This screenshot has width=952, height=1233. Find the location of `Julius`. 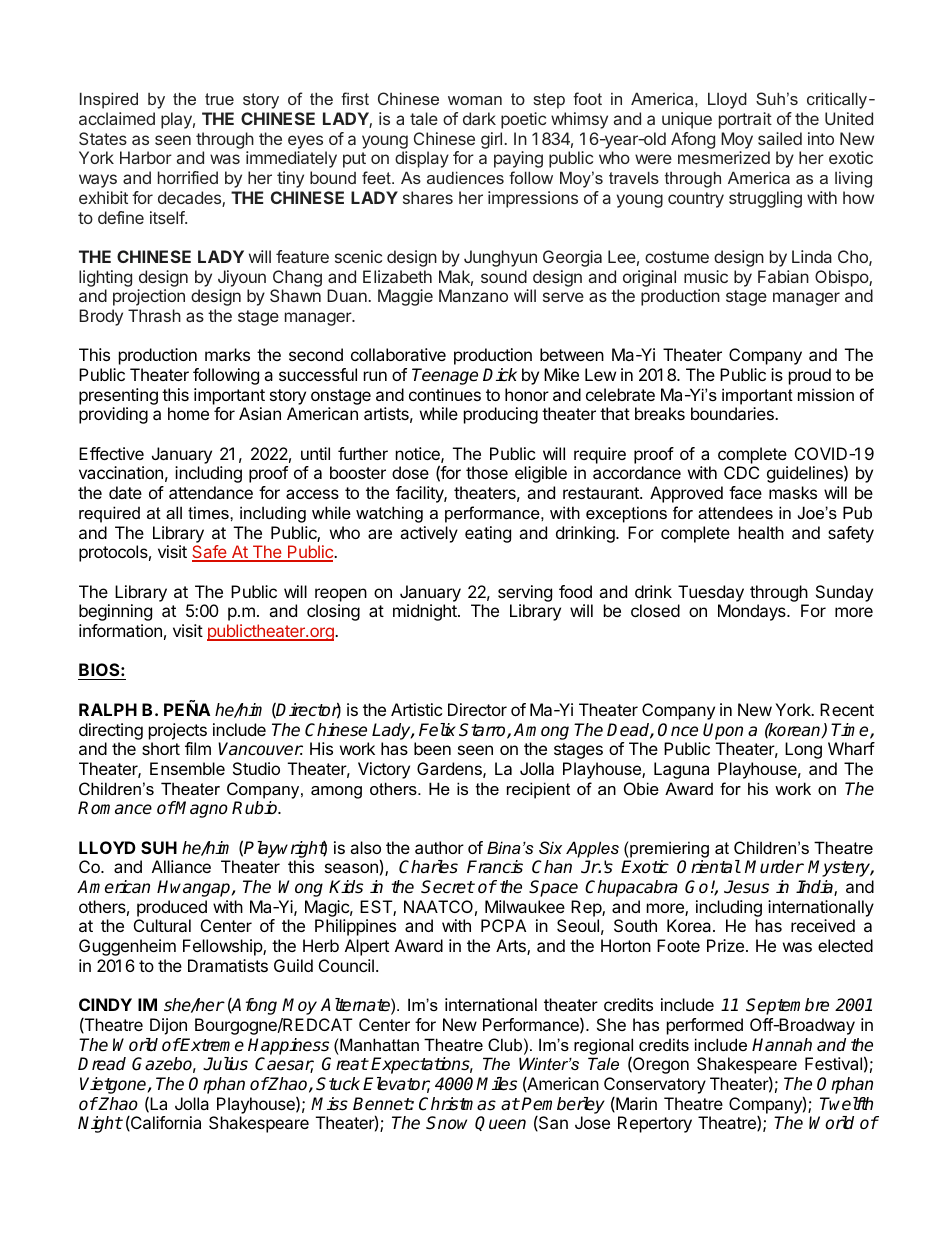

Julius is located at coordinates (225, 1064).
